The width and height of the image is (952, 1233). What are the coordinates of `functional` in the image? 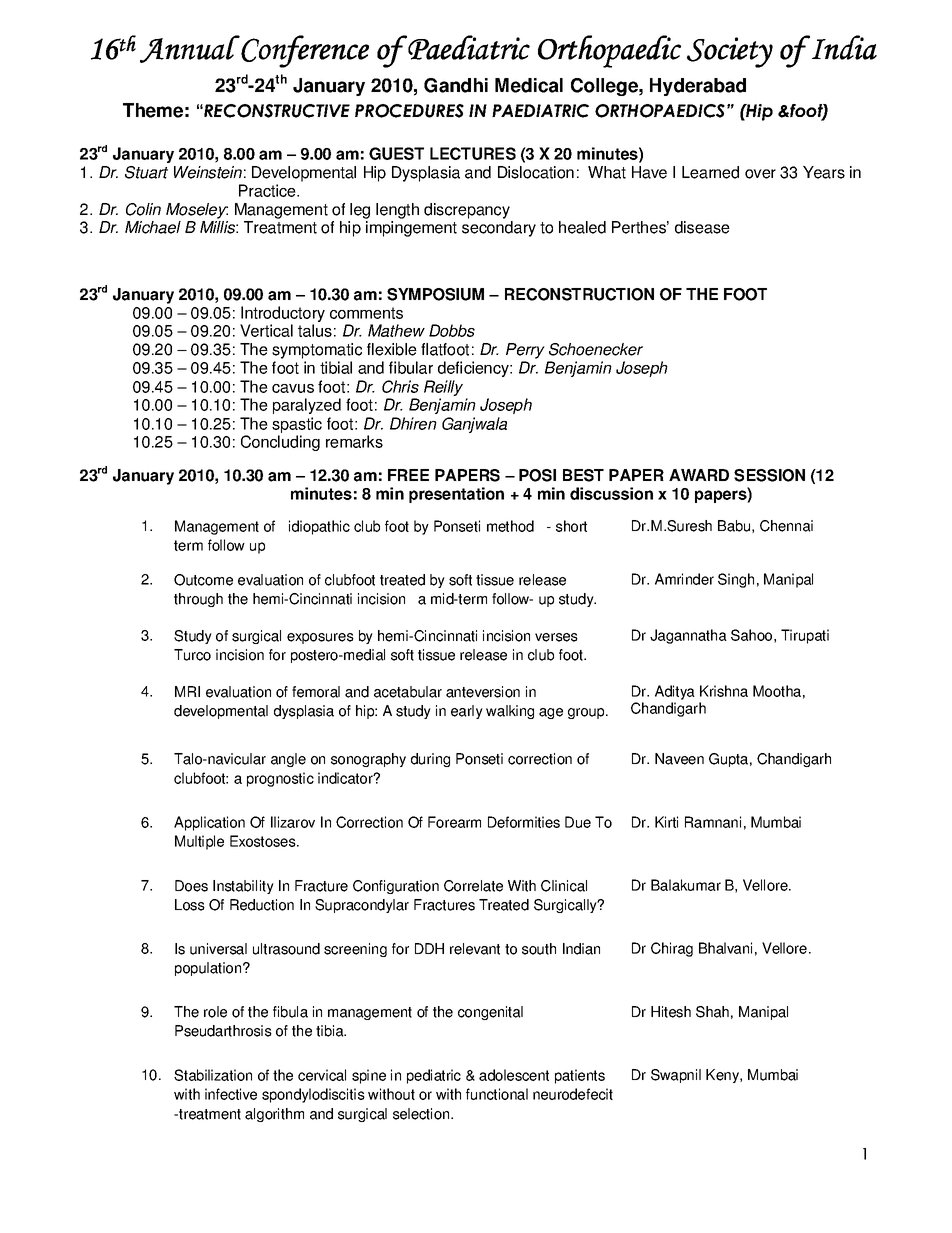 It's located at (497, 1094).
